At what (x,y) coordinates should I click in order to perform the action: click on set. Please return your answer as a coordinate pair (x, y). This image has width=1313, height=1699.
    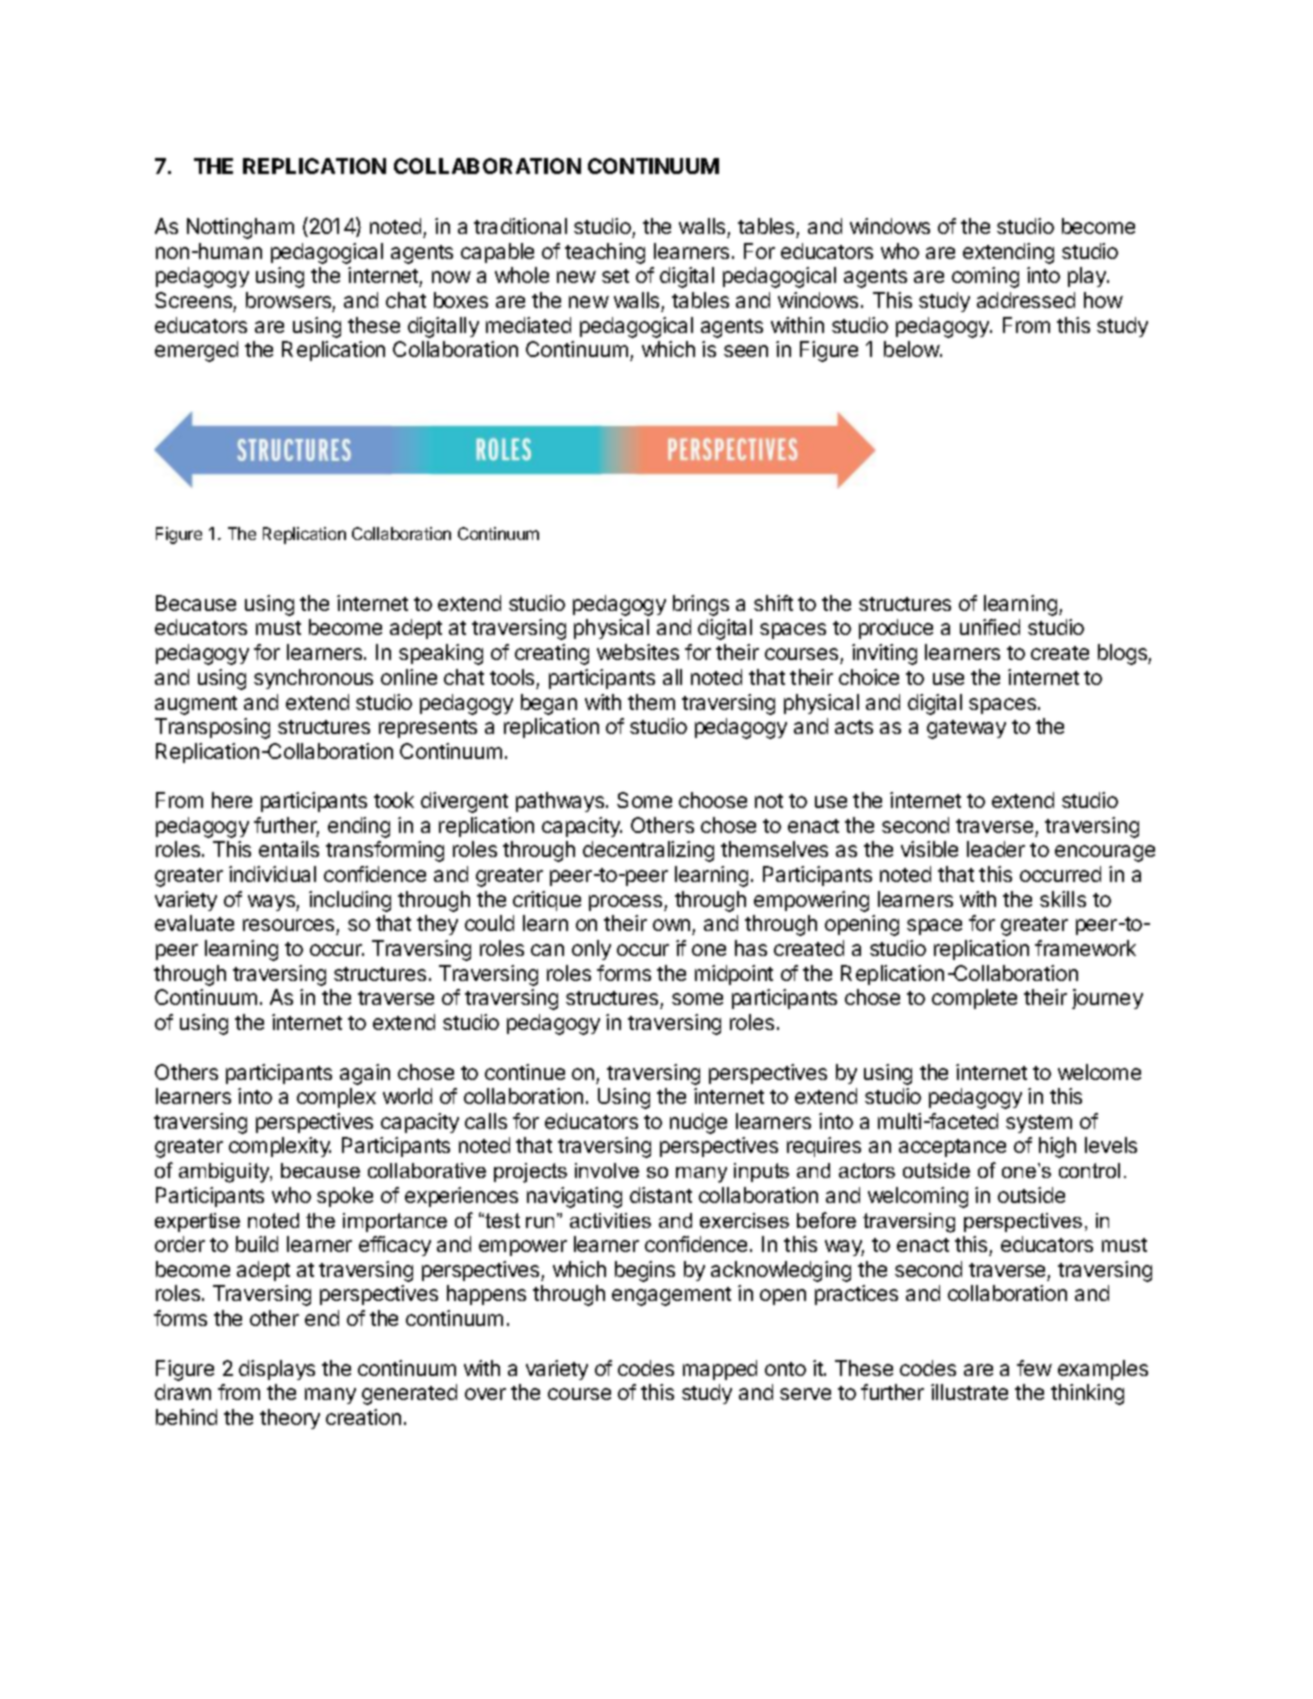
    Looking at the image, I should click on (615, 276).
